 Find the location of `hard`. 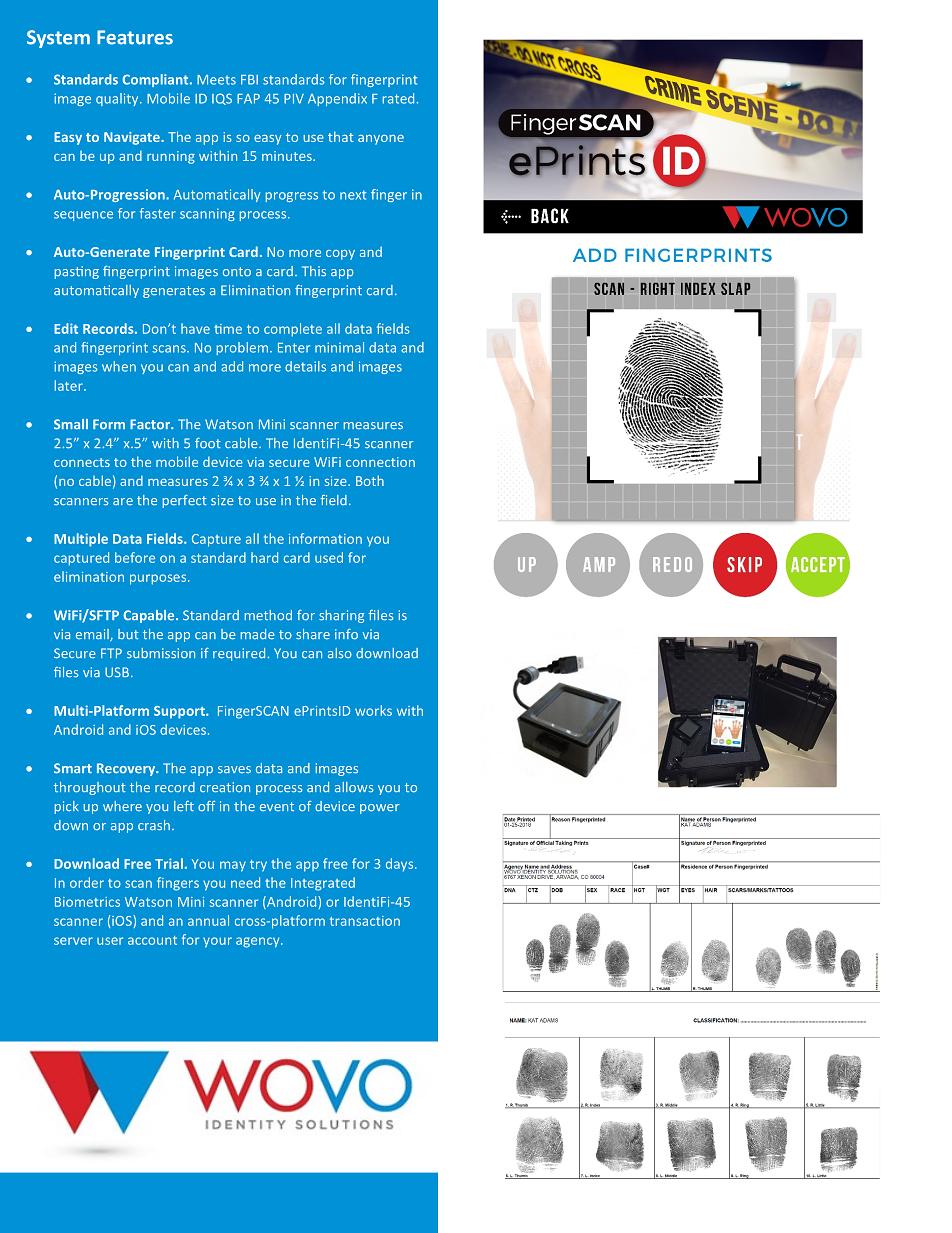

hard is located at coordinates (264, 557).
